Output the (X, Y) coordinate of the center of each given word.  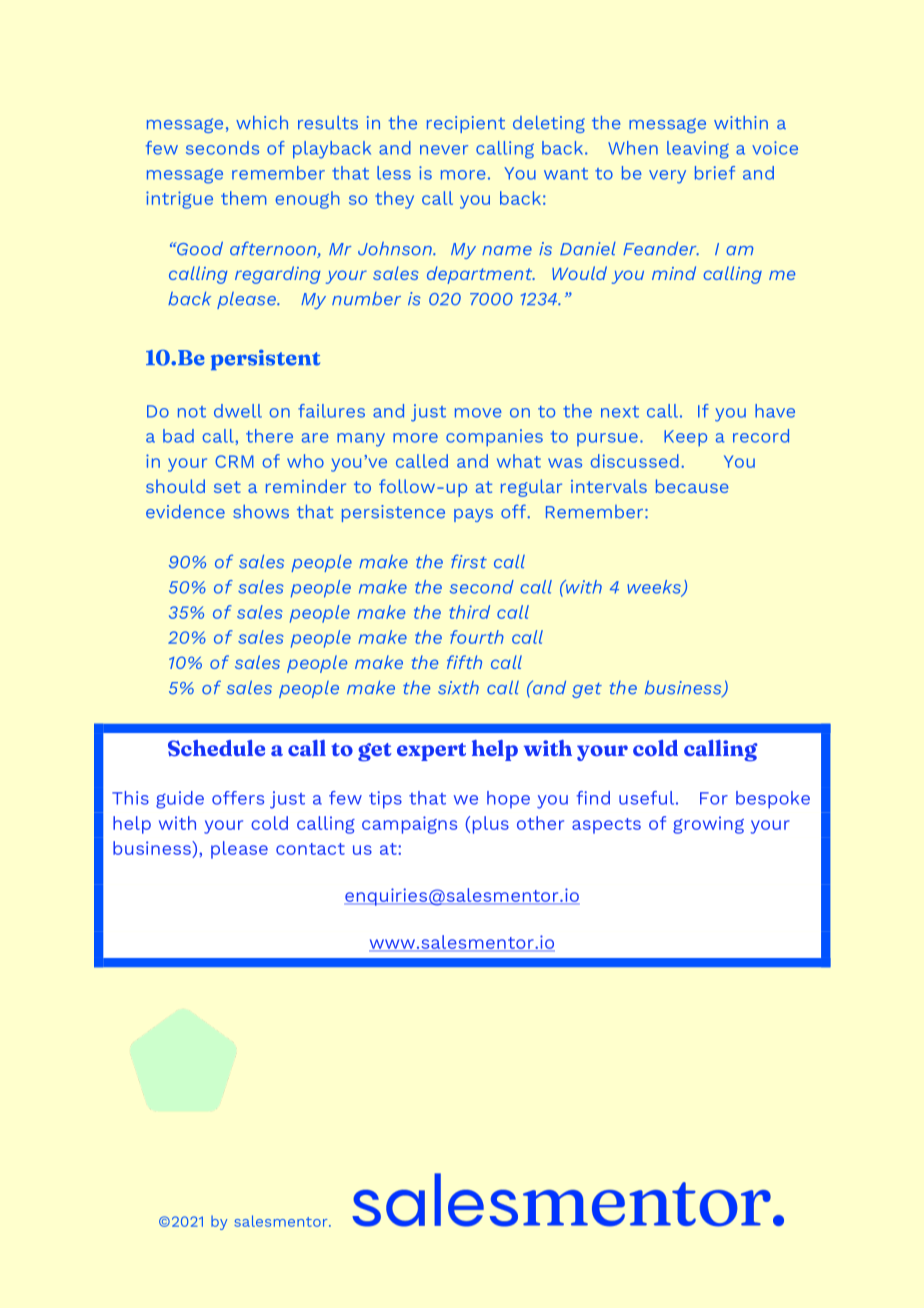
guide (180, 800)
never (444, 150)
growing (708, 825)
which (262, 123)
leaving (698, 150)
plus (491, 825)
